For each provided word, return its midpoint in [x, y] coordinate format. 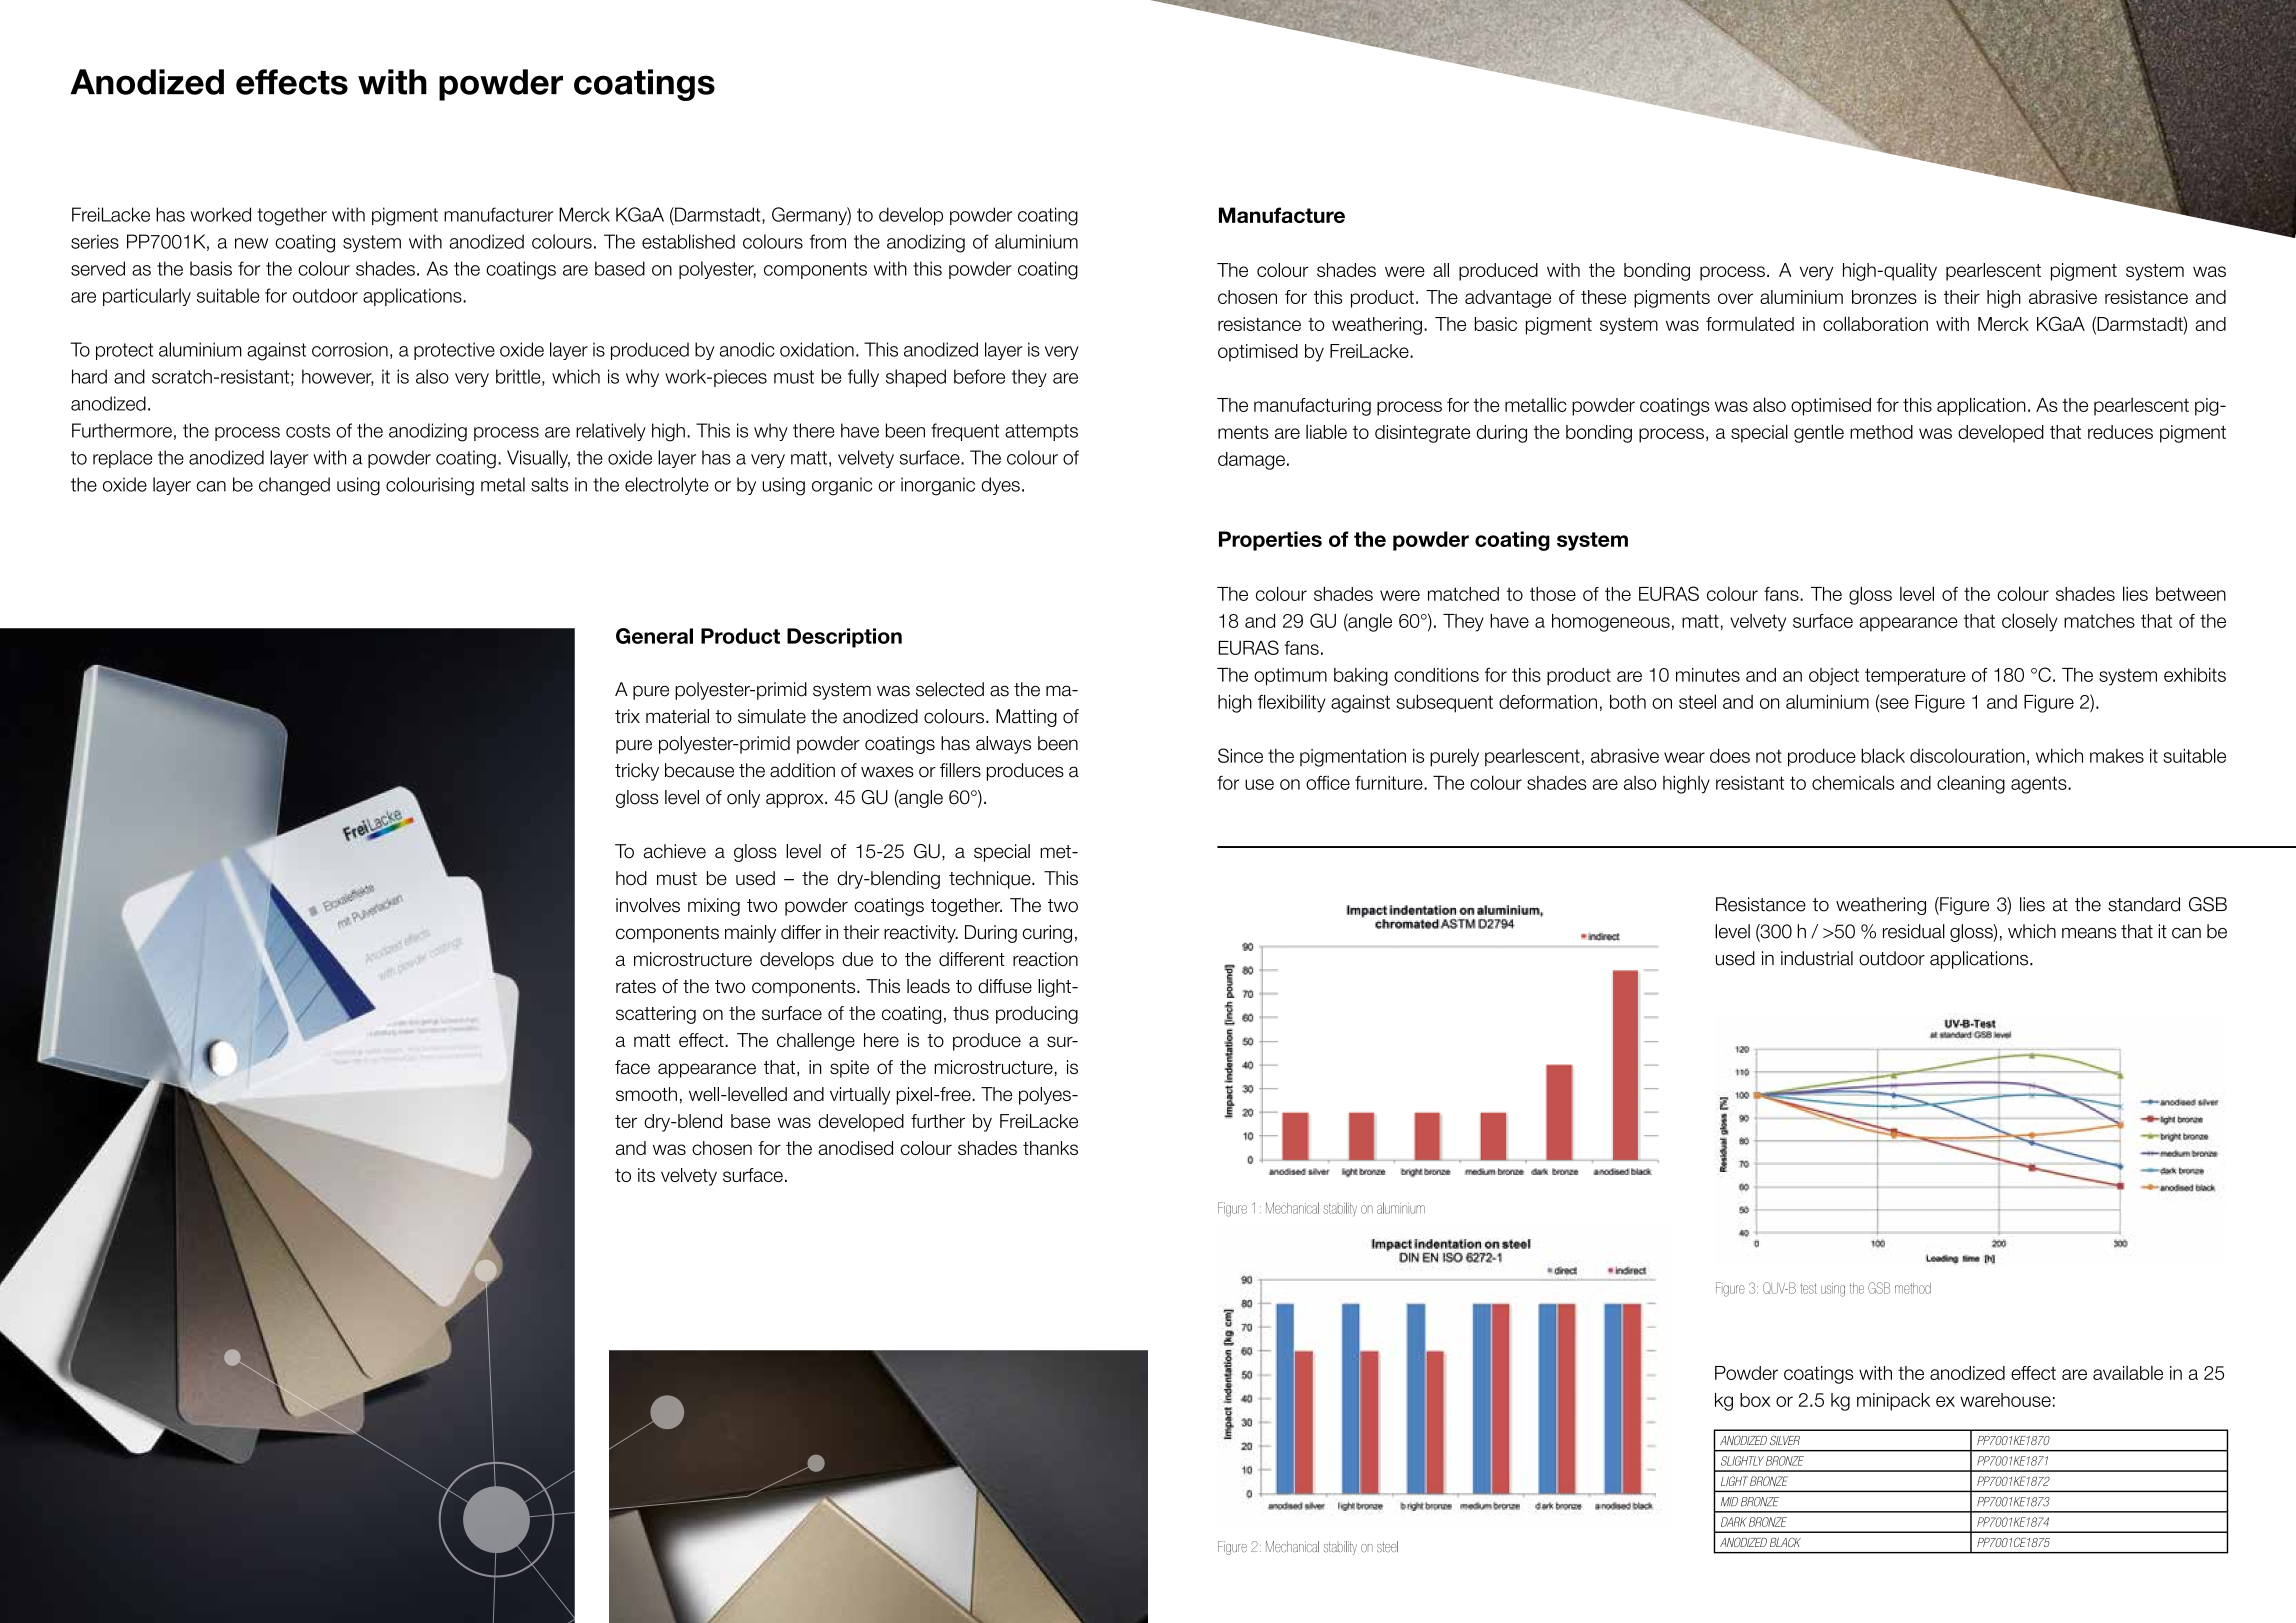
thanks [1050, 1148]
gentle [1819, 433]
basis [211, 268]
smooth [646, 1094]
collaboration [1875, 323]
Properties [1270, 541]
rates [636, 986]
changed [294, 486]
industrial [1817, 958]
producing [1037, 1015]
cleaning [1971, 784]
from [828, 241]
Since [1240, 755]
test [1808, 1288]
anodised [856, 1148]
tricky [637, 772]
